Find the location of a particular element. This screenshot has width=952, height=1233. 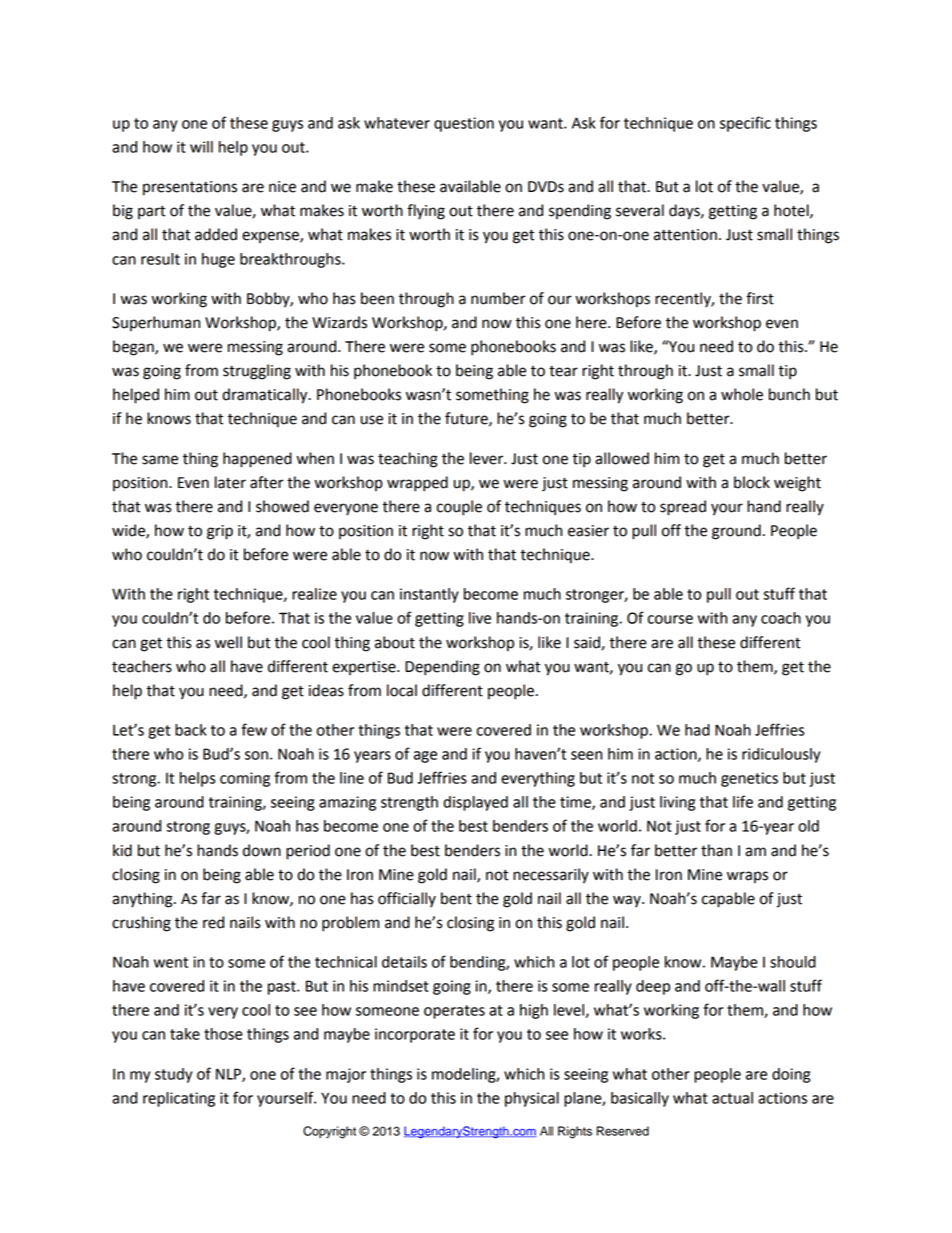

replicating is located at coordinates (179, 1099).
